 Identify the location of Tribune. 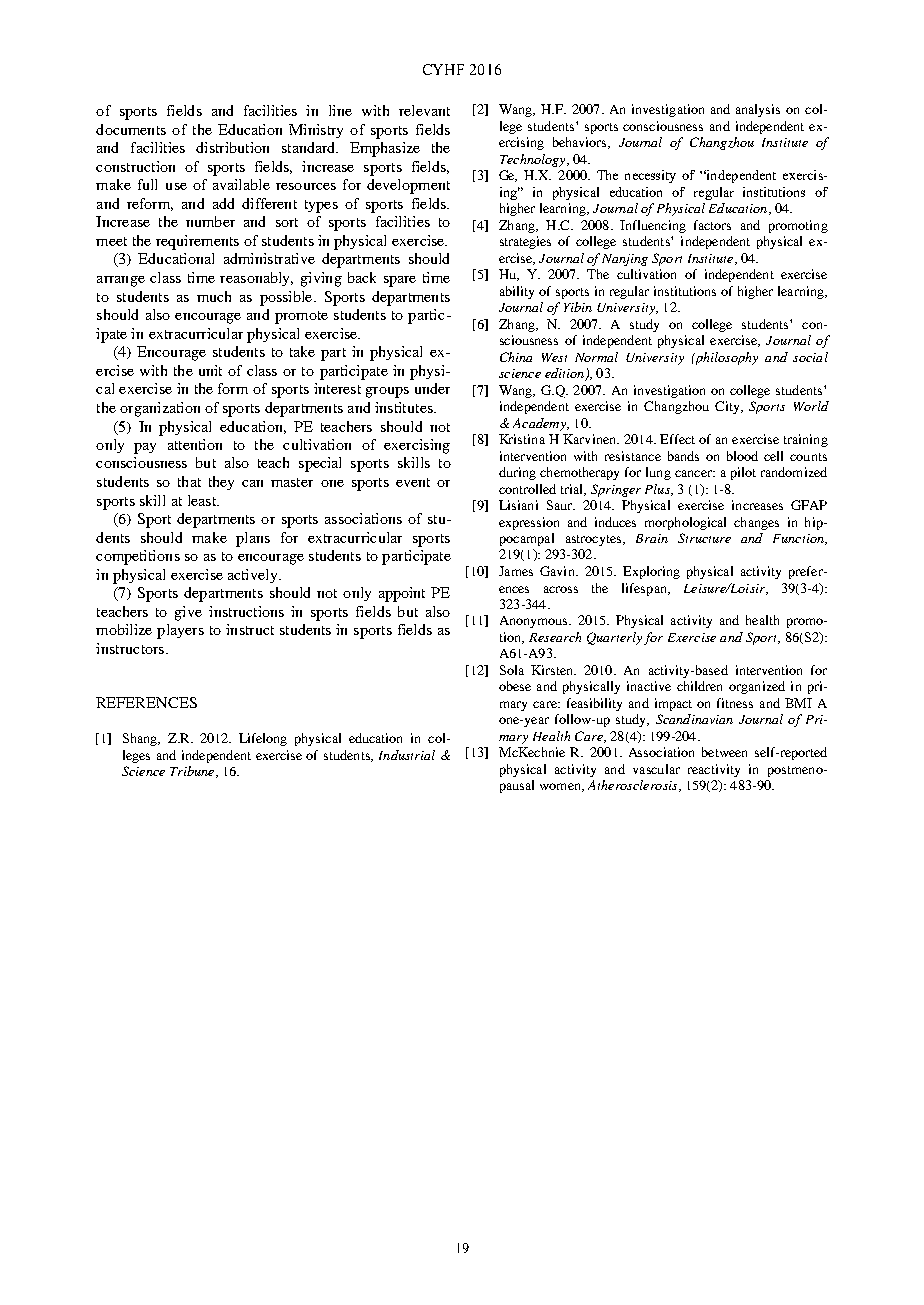
(193, 772).
